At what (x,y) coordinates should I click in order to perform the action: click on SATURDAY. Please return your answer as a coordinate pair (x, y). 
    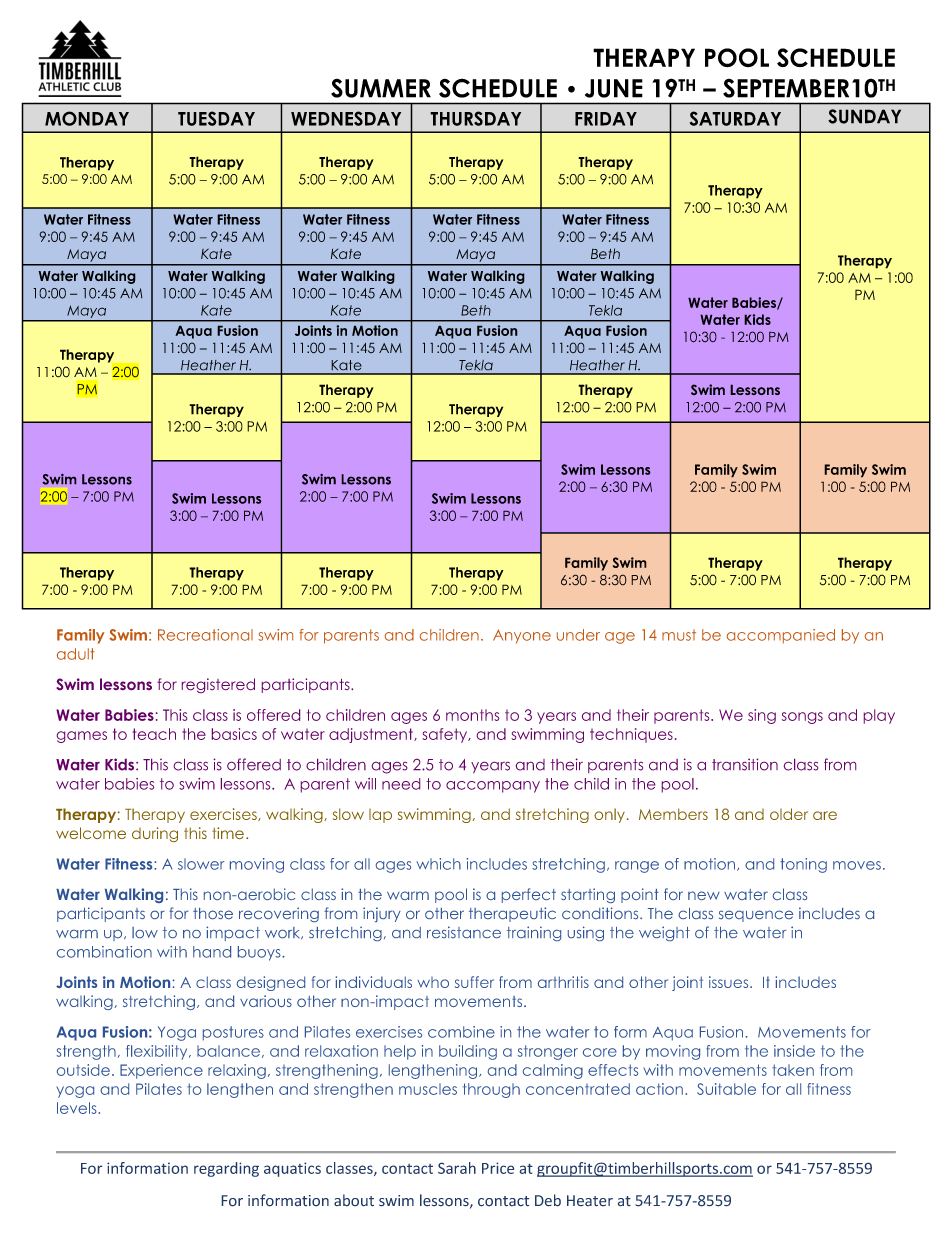
    Looking at the image, I should click on (735, 118).
